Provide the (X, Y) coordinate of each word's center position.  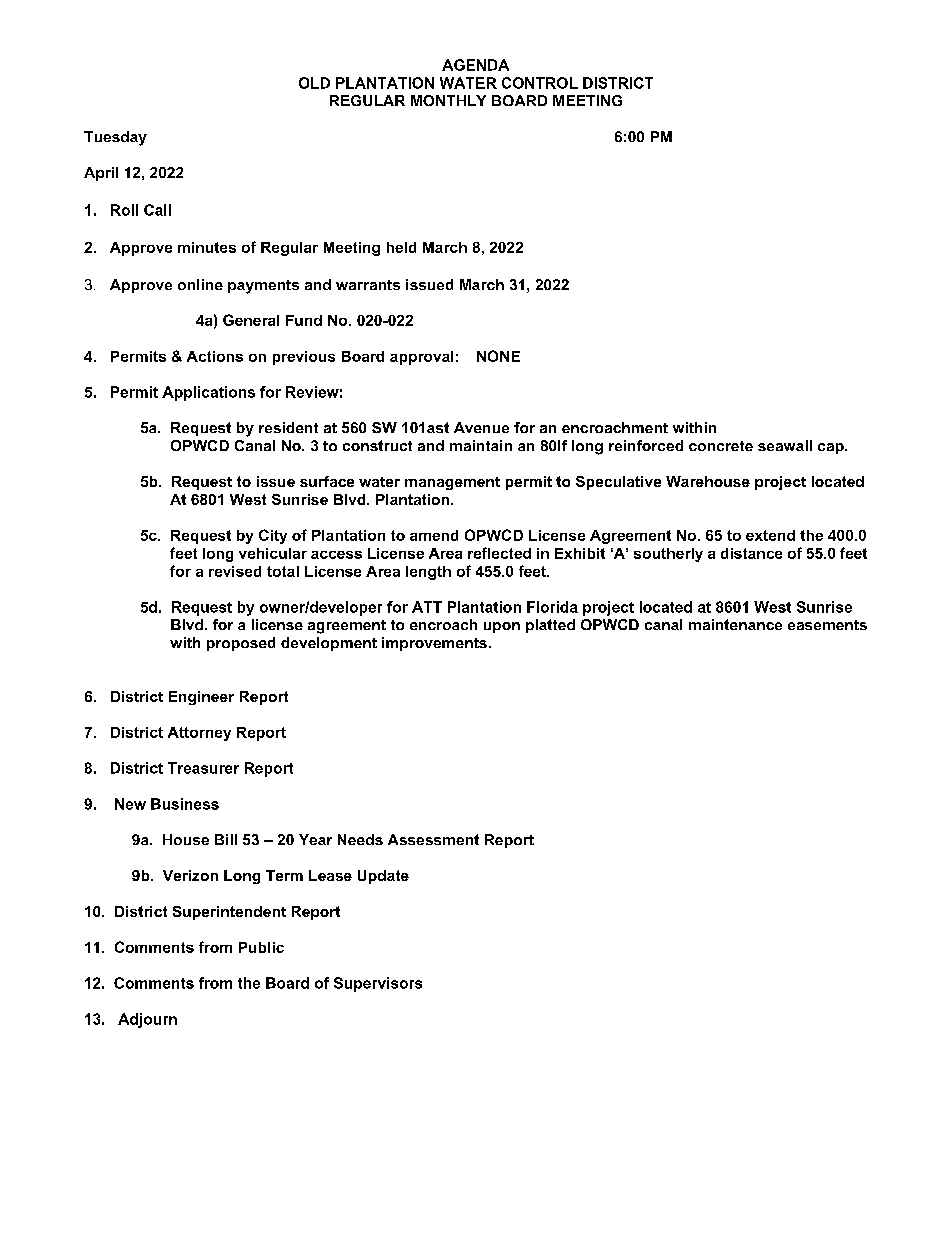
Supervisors (378, 984)
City (273, 536)
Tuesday (115, 138)
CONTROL (540, 83)
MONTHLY (448, 100)
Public (261, 947)
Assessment (433, 839)
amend (434, 535)
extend (770, 535)
